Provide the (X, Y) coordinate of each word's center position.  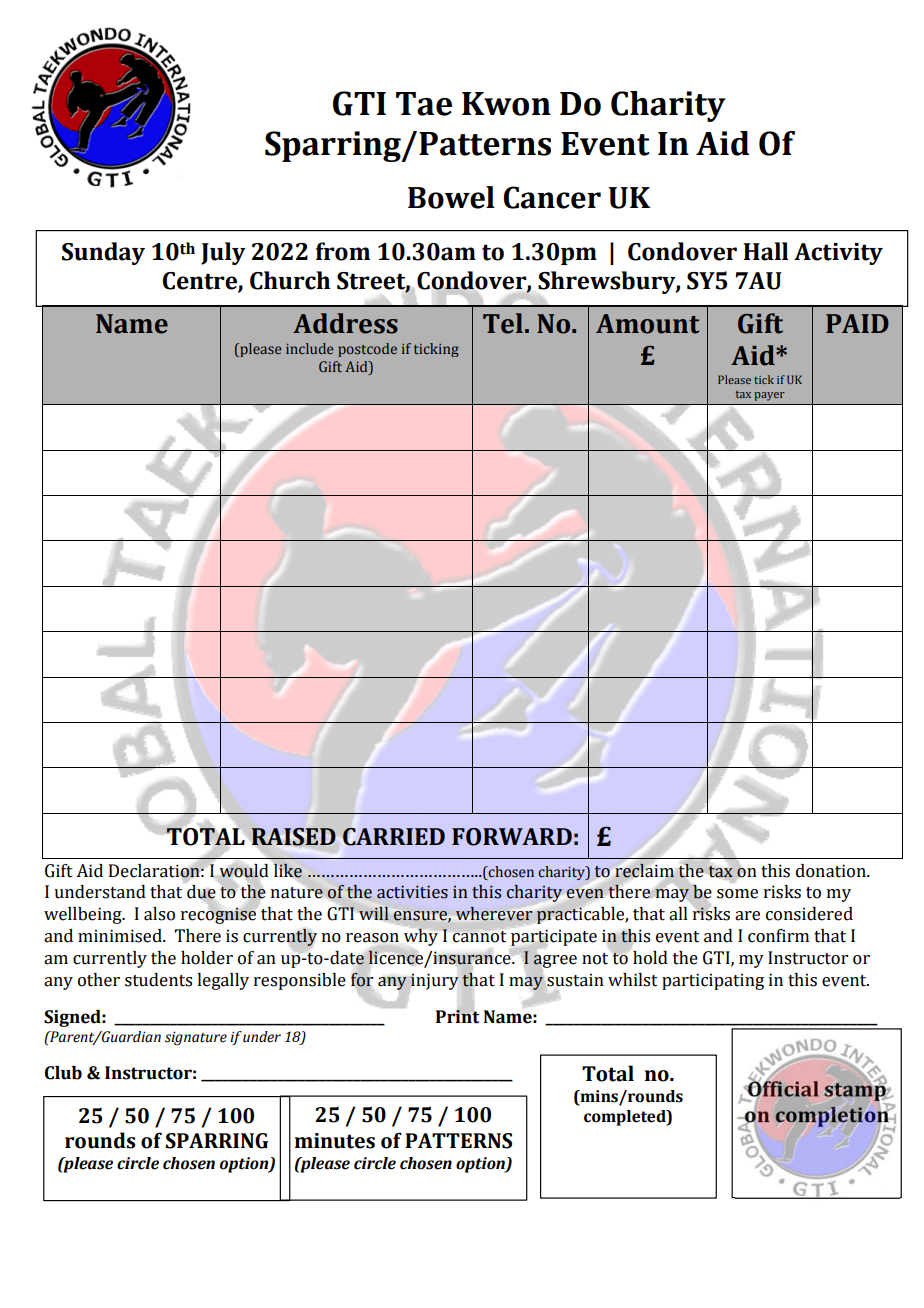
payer (769, 396)
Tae (424, 104)
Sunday (103, 253)
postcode (367, 350)
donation (832, 871)
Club (63, 1073)
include (310, 348)
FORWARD (512, 837)
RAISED (293, 837)
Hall (766, 251)
